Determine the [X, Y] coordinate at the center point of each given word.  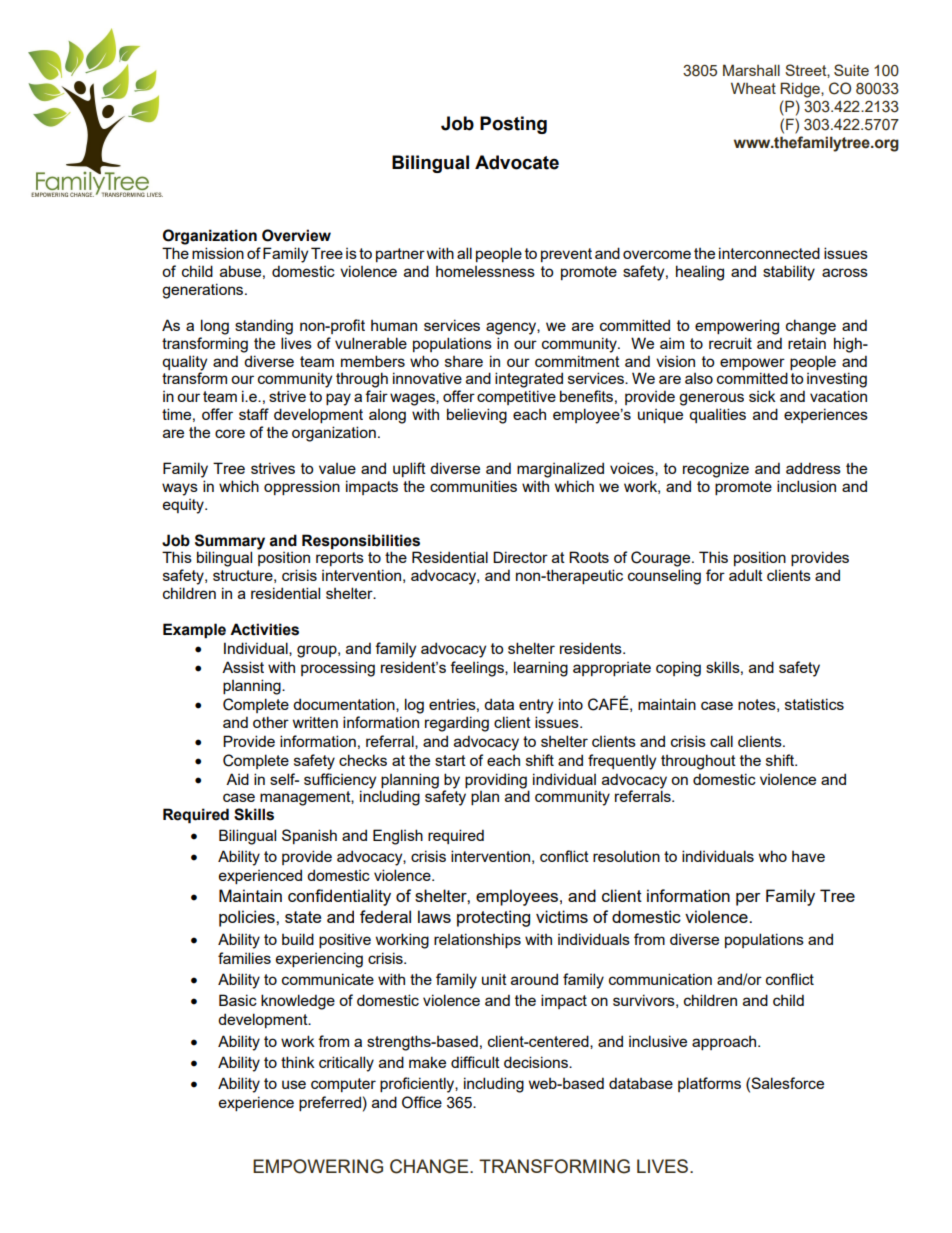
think [298, 1062]
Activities [264, 629]
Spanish [309, 836]
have [808, 856]
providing [496, 781]
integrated [529, 380]
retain [807, 343]
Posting [513, 125]
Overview [296, 235]
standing [264, 327]
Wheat [753, 88]
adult [746, 575]
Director [520, 557]
